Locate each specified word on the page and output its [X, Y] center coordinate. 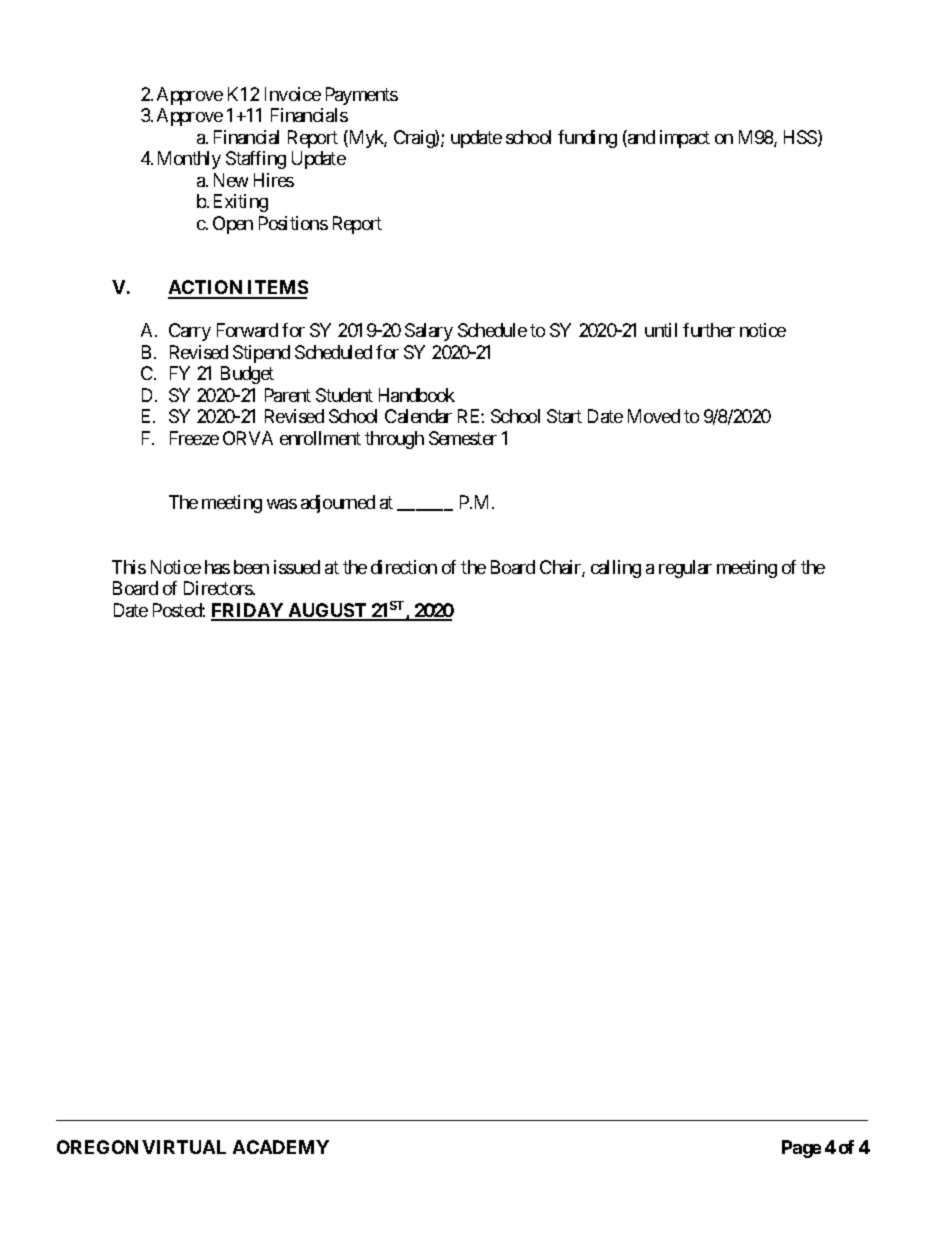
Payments [362, 96]
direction [404, 567]
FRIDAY [248, 611]
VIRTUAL [184, 1147]
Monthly [189, 160]
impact [685, 139]
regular [685, 569]
